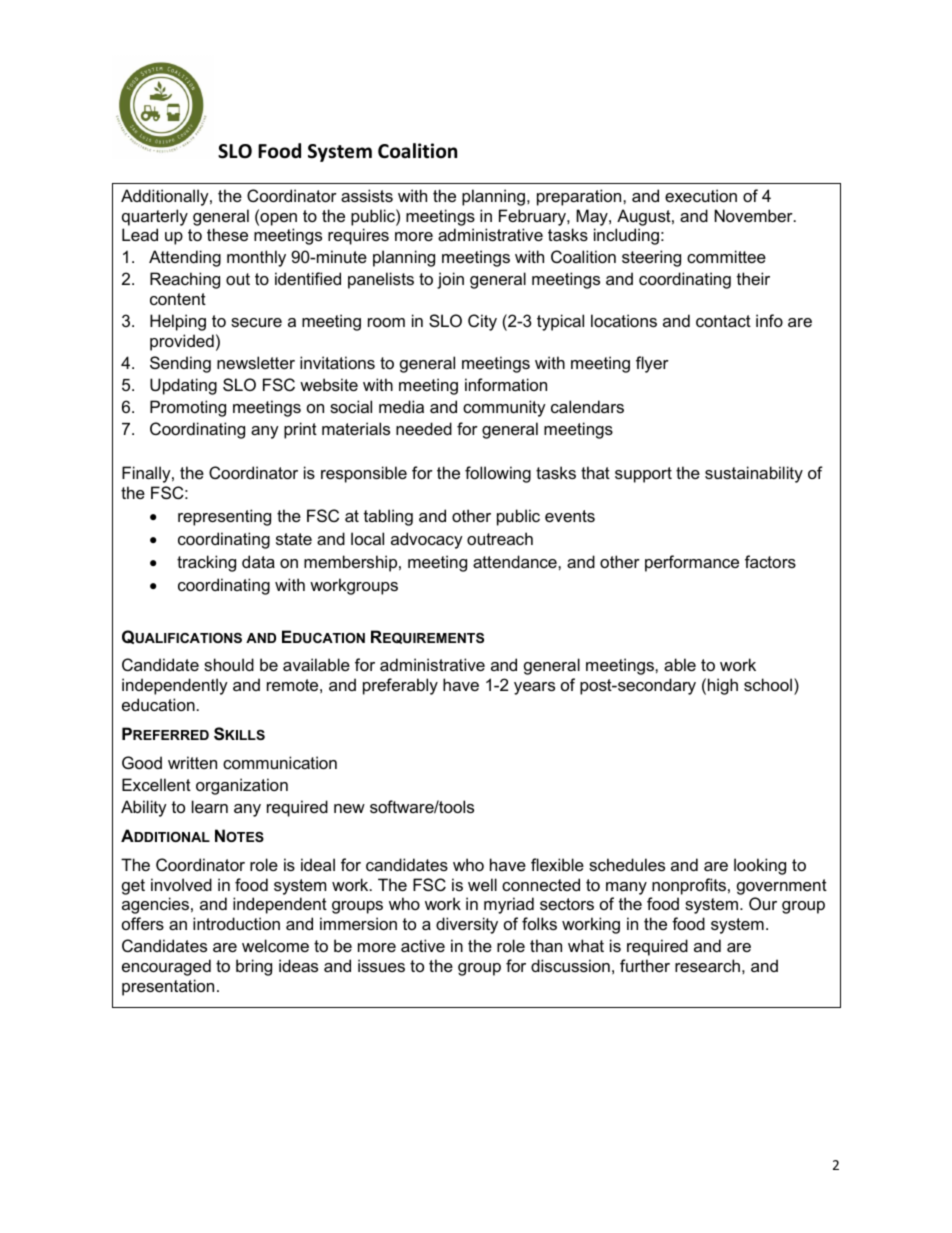  Describe the element at coordinates (192, 762) in the screenshot. I see `written` at that location.
